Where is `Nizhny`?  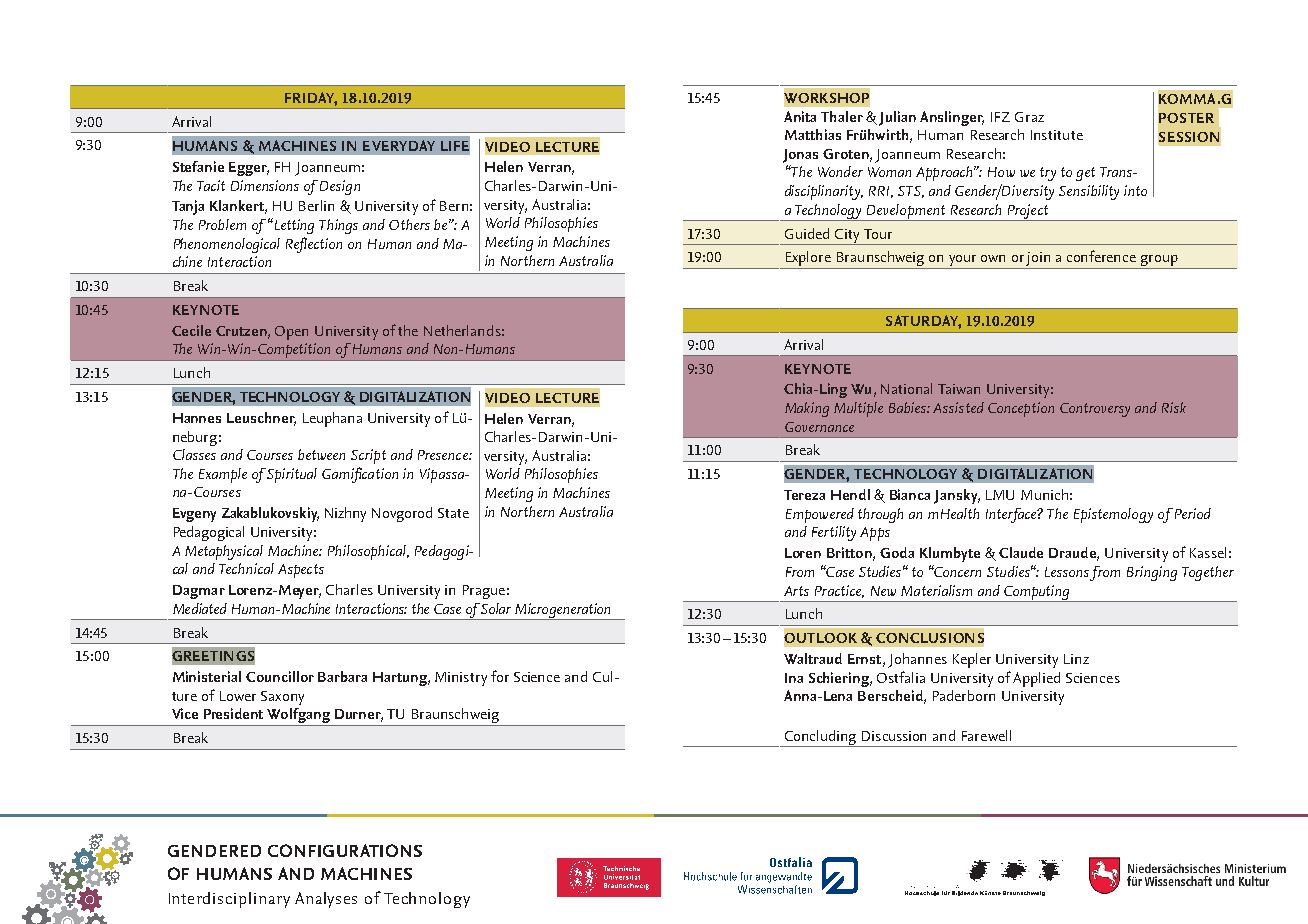
Nizhny is located at coordinates (345, 514).
